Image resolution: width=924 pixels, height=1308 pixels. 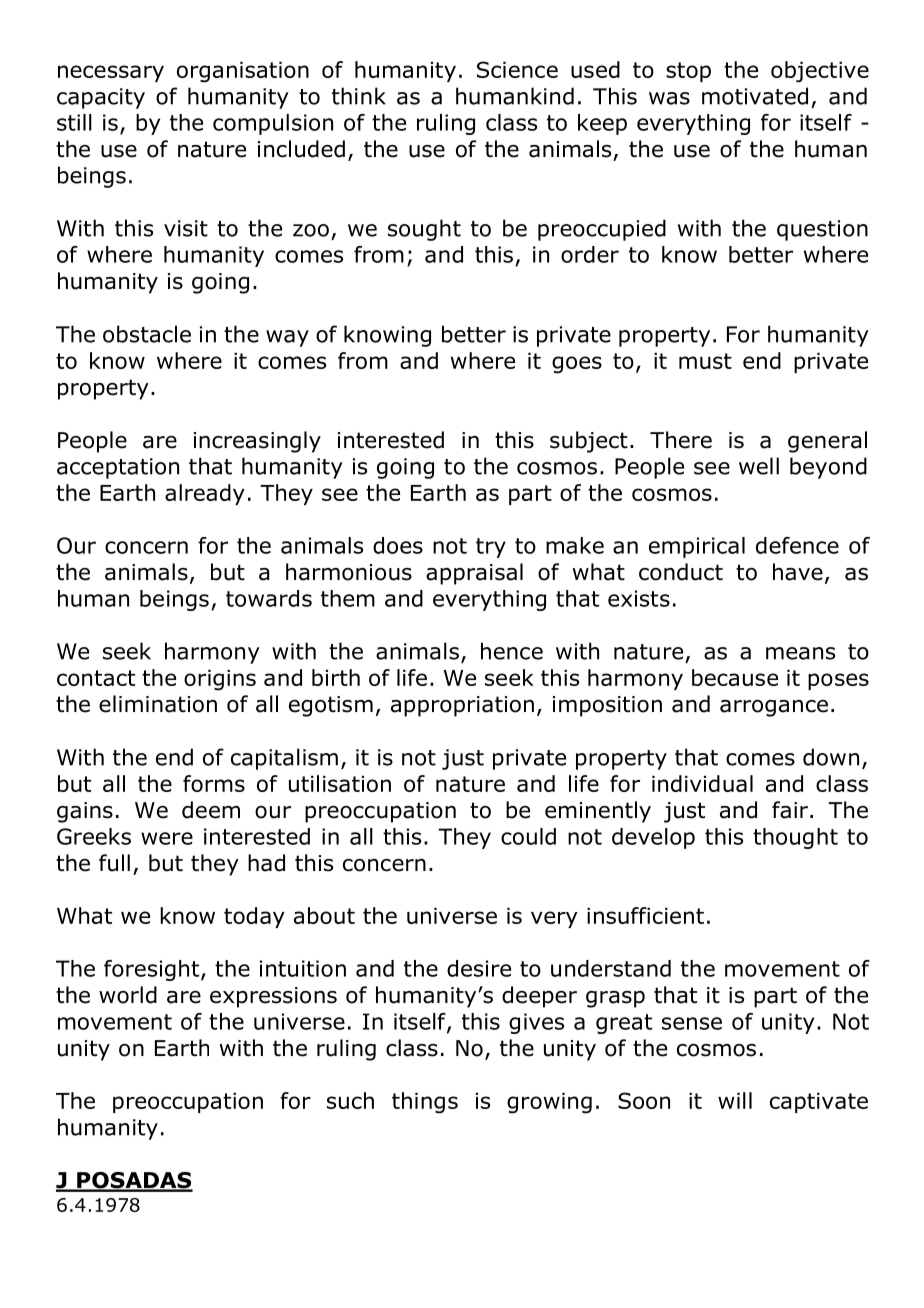 What do you see at coordinates (528, 836) in the document?
I see `could` at bounding box center [528, 836].
